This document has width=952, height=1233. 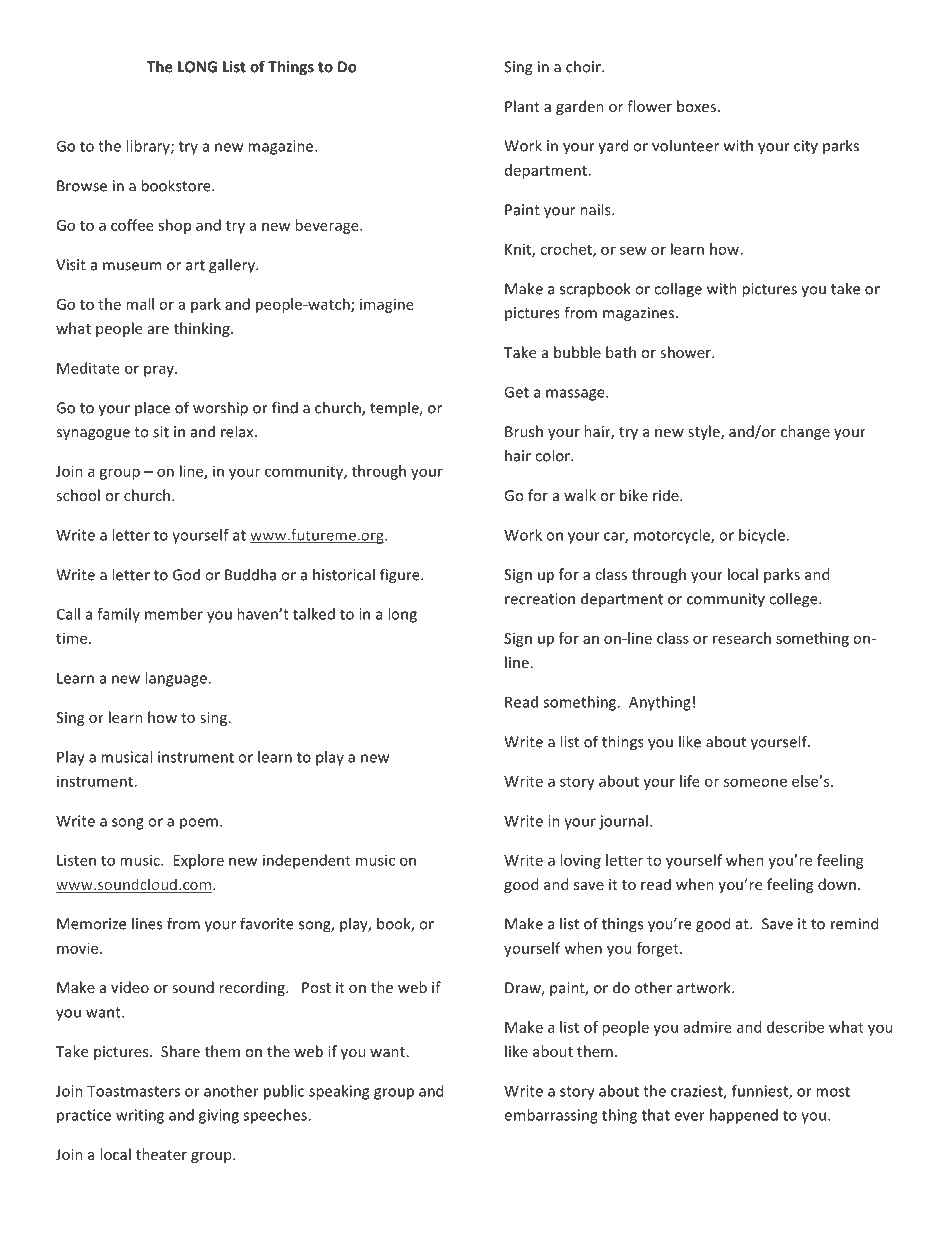 I want to click on writing, so click(x=140, y=1116).
